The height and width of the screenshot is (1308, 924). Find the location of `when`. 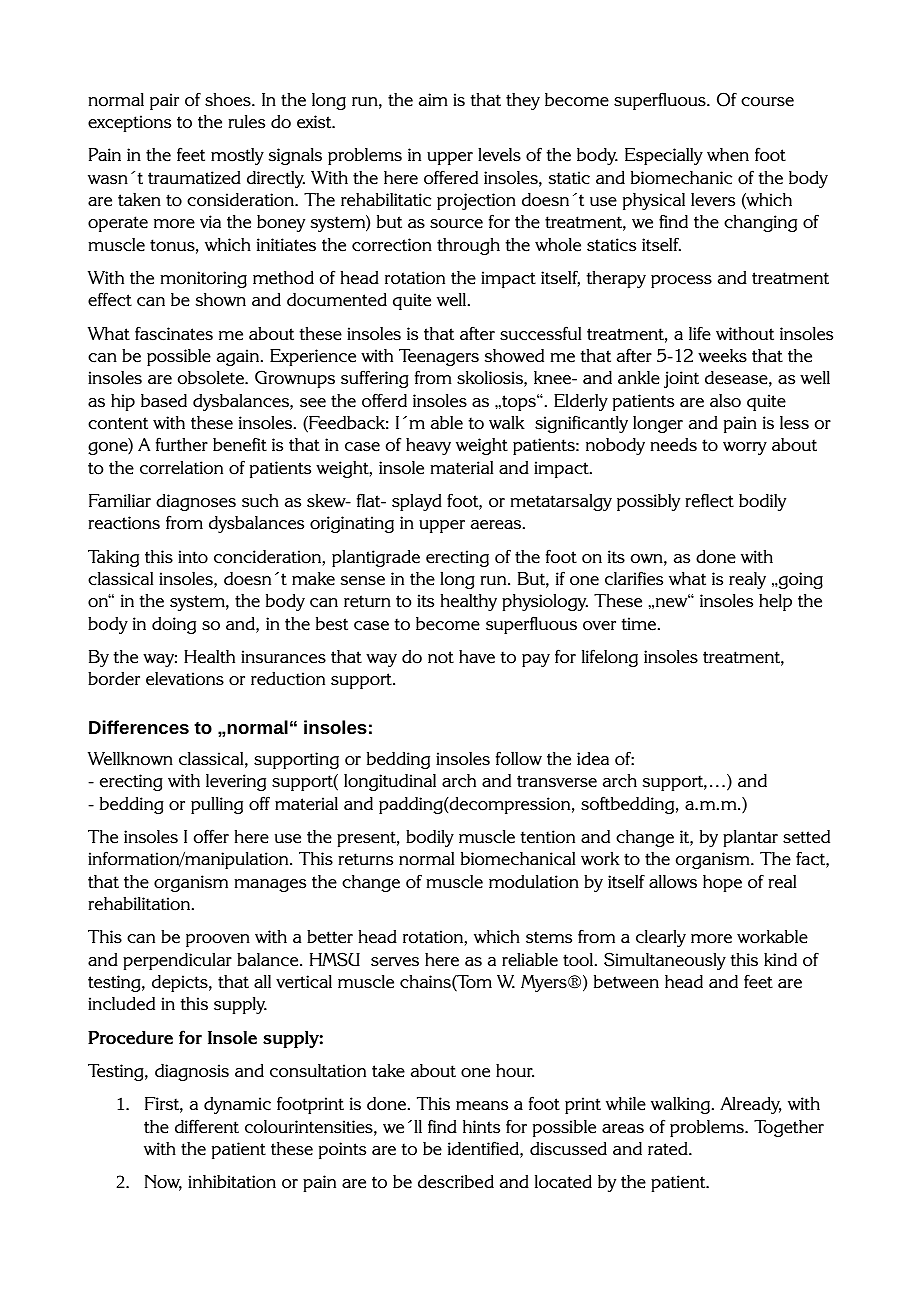

when is located at coordinates (728, 155).
